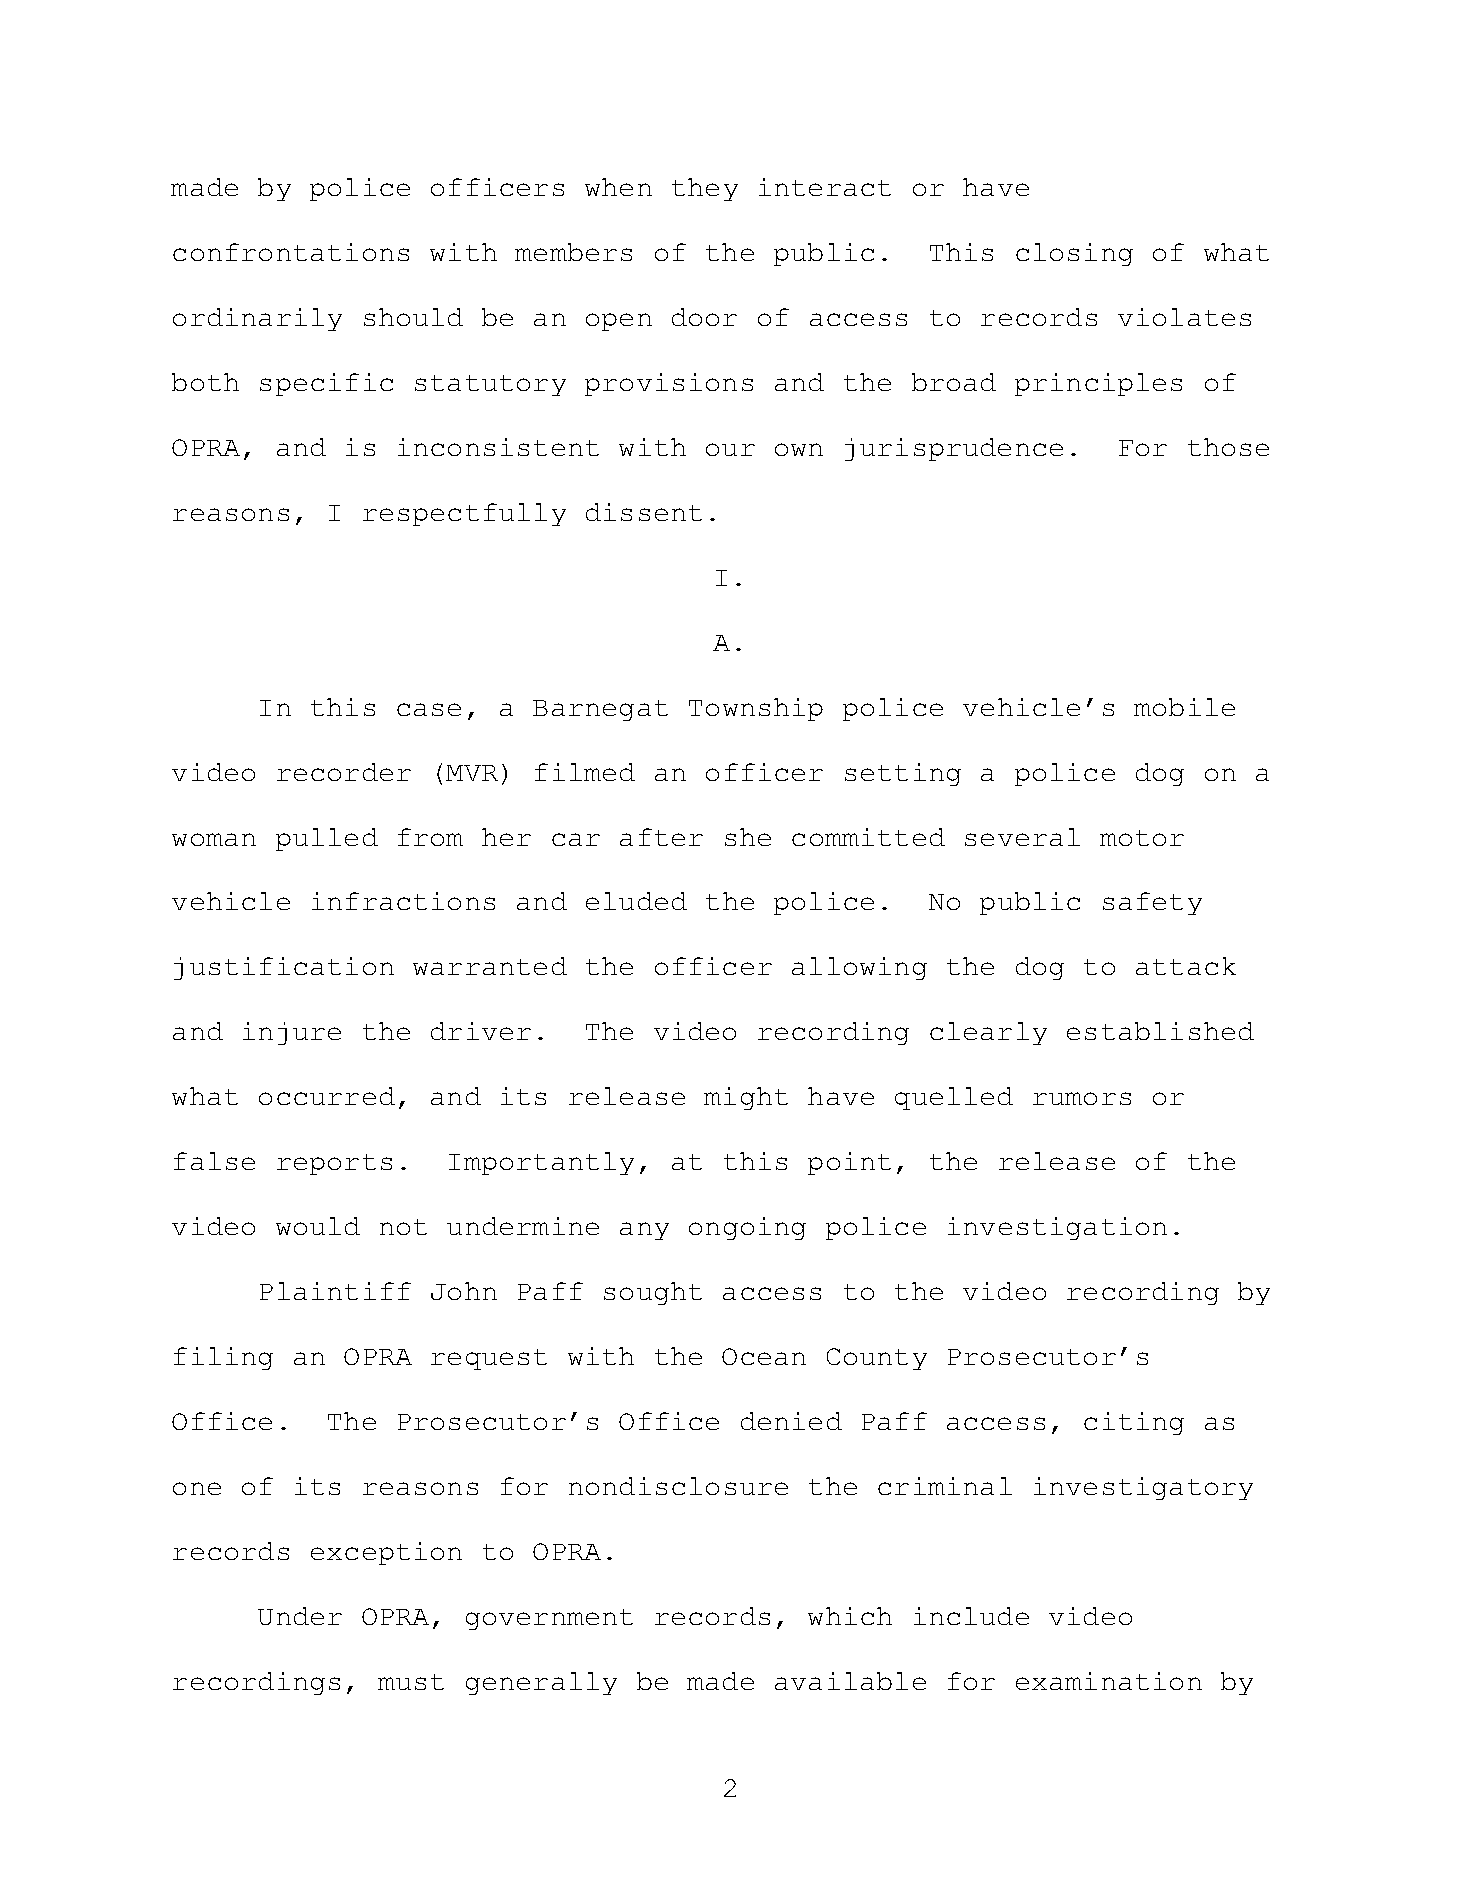  What do you see at coordinates (705, 189) in the image?
I see `they` at bounding box center [705, 189].
